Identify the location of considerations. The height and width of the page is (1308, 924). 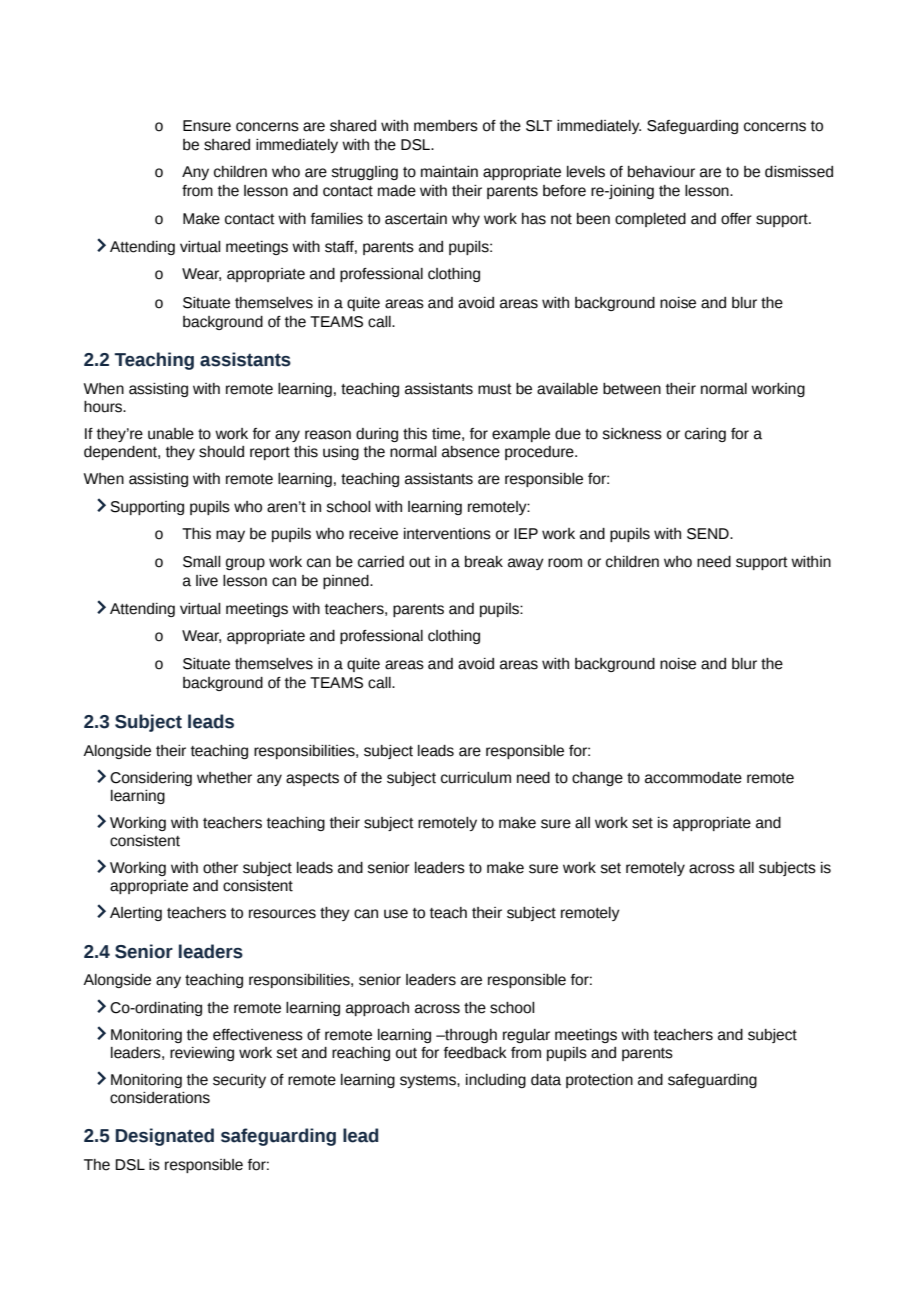
(160, 1098).
